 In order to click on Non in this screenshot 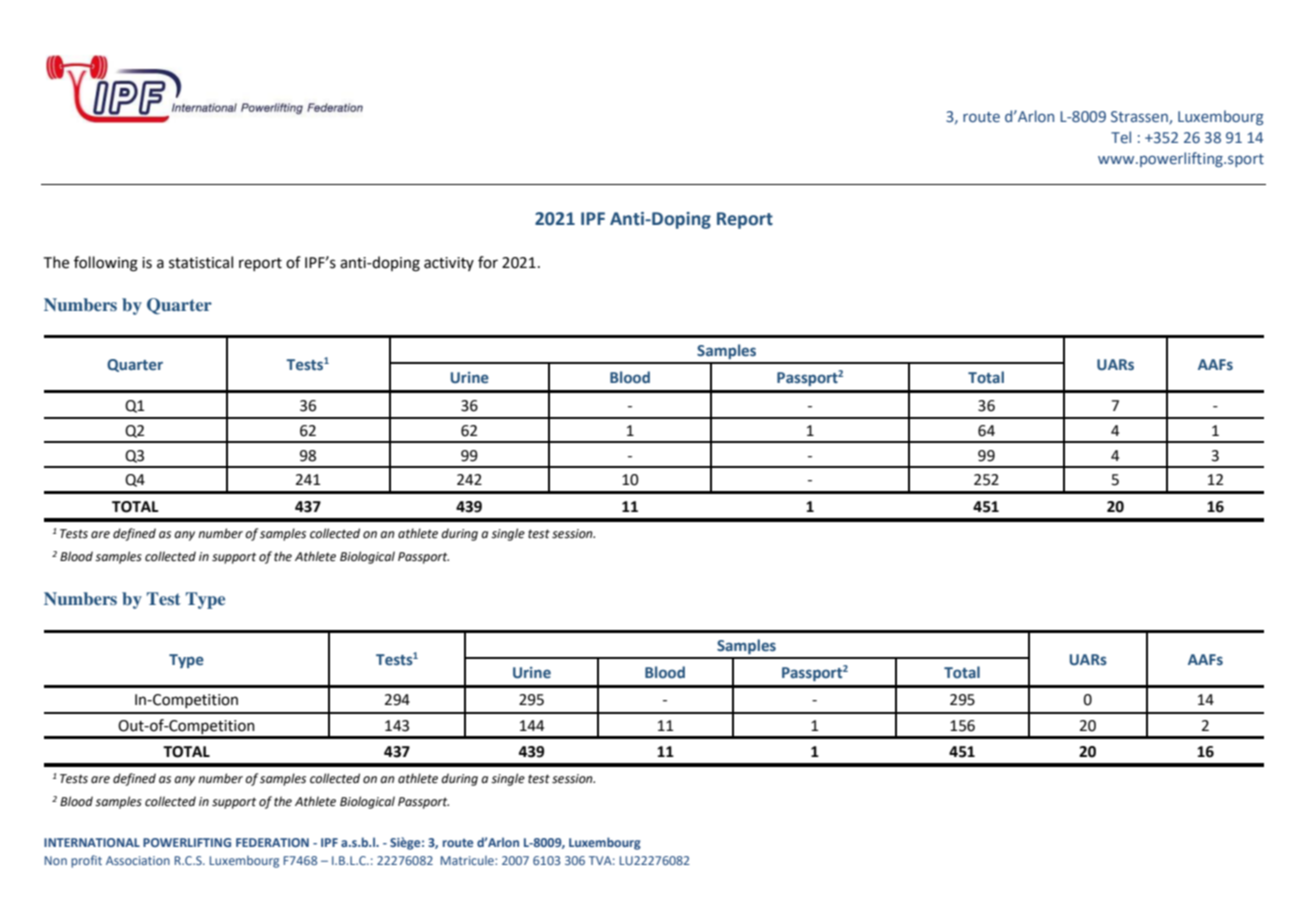, I will do `click(56, 860)`.
